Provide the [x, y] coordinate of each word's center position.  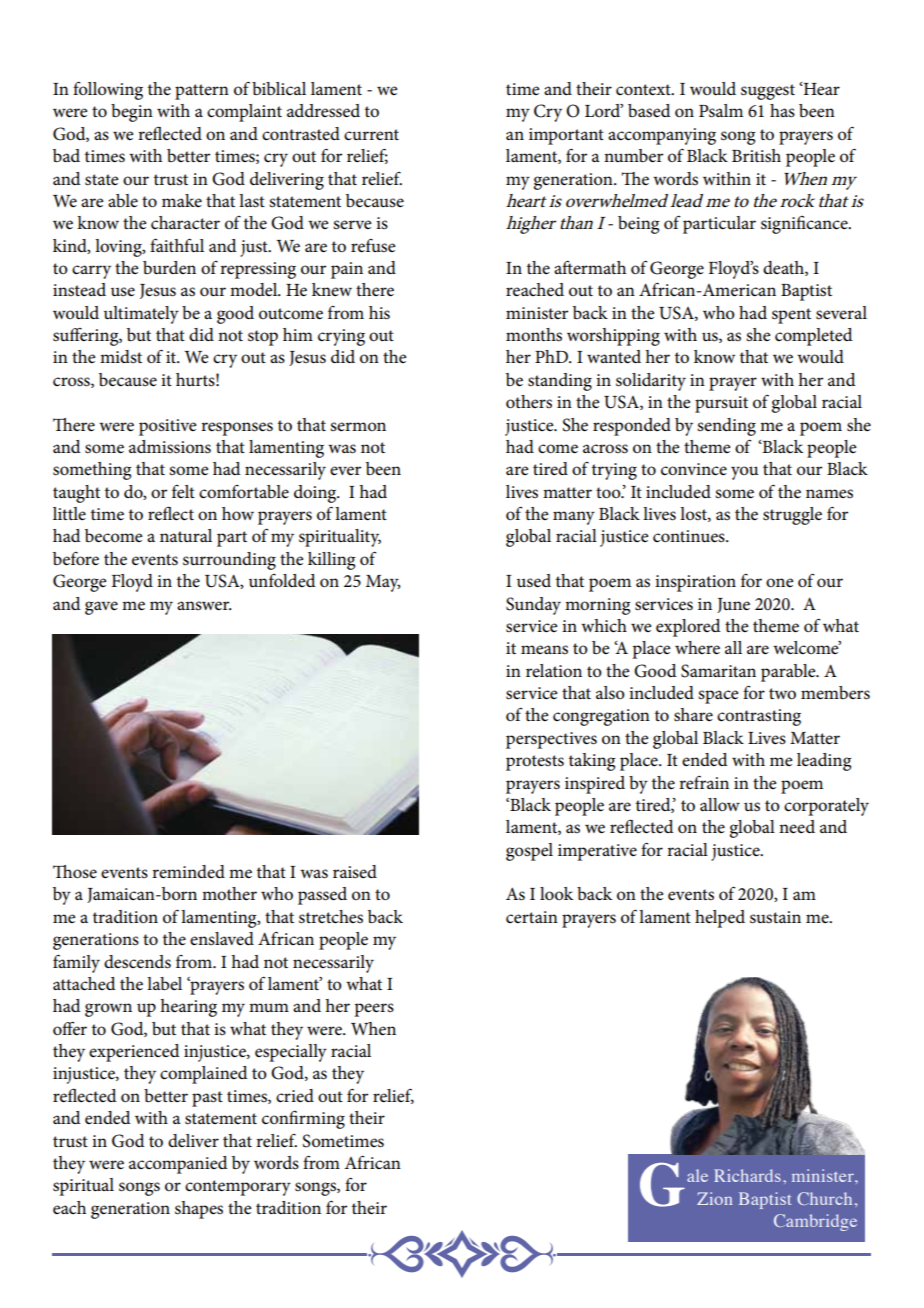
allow [720, 805]
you [745, 473]
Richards [747, 1175]
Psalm [721, 111]
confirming [303, 1119]
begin [132, 113]
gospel [529, 852]
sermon [358, 427]
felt [183, 491]
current [371, 135]
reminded [188, 872]
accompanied [178, 1165]
